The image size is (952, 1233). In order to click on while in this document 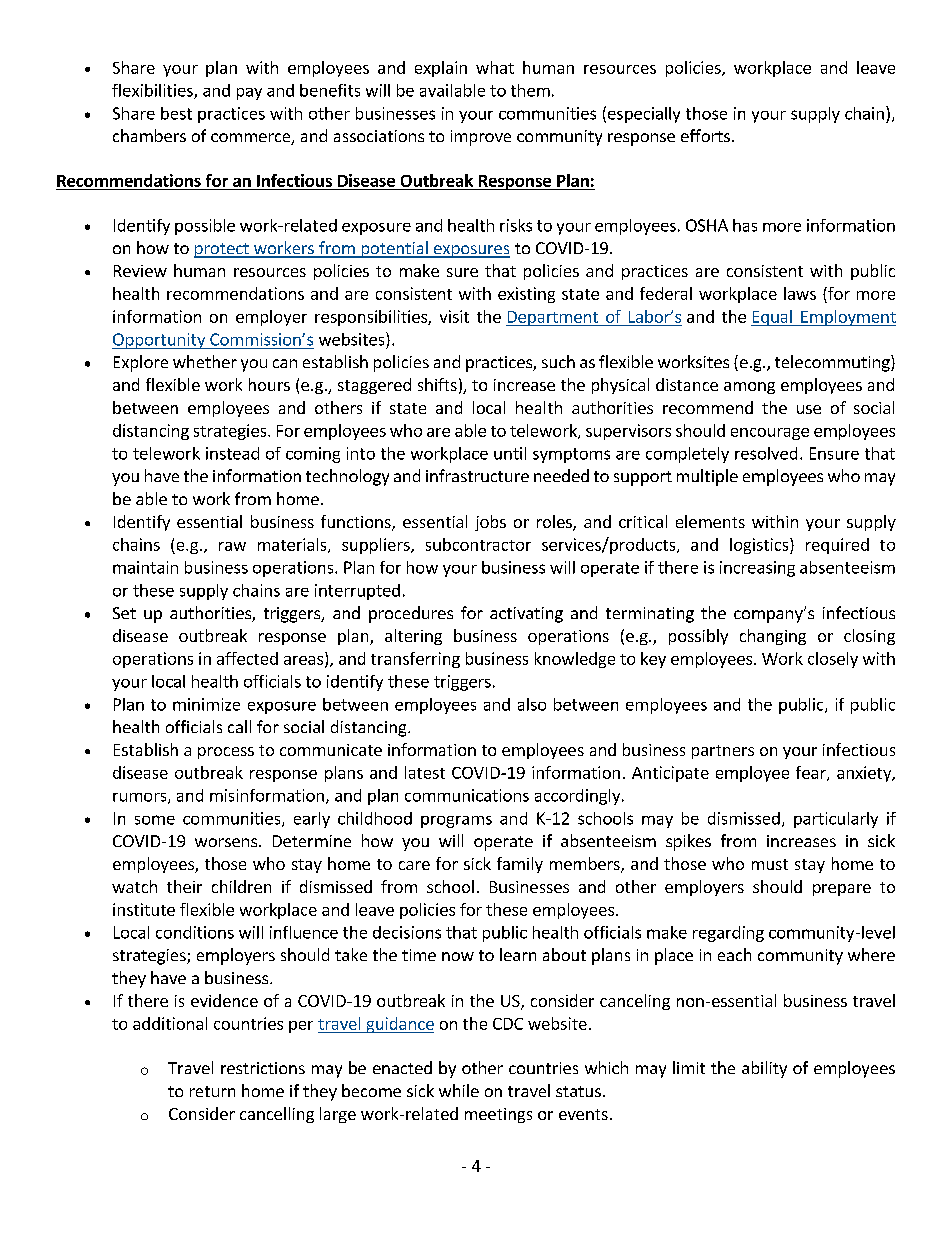, I will do `click(459, 1090)`.
